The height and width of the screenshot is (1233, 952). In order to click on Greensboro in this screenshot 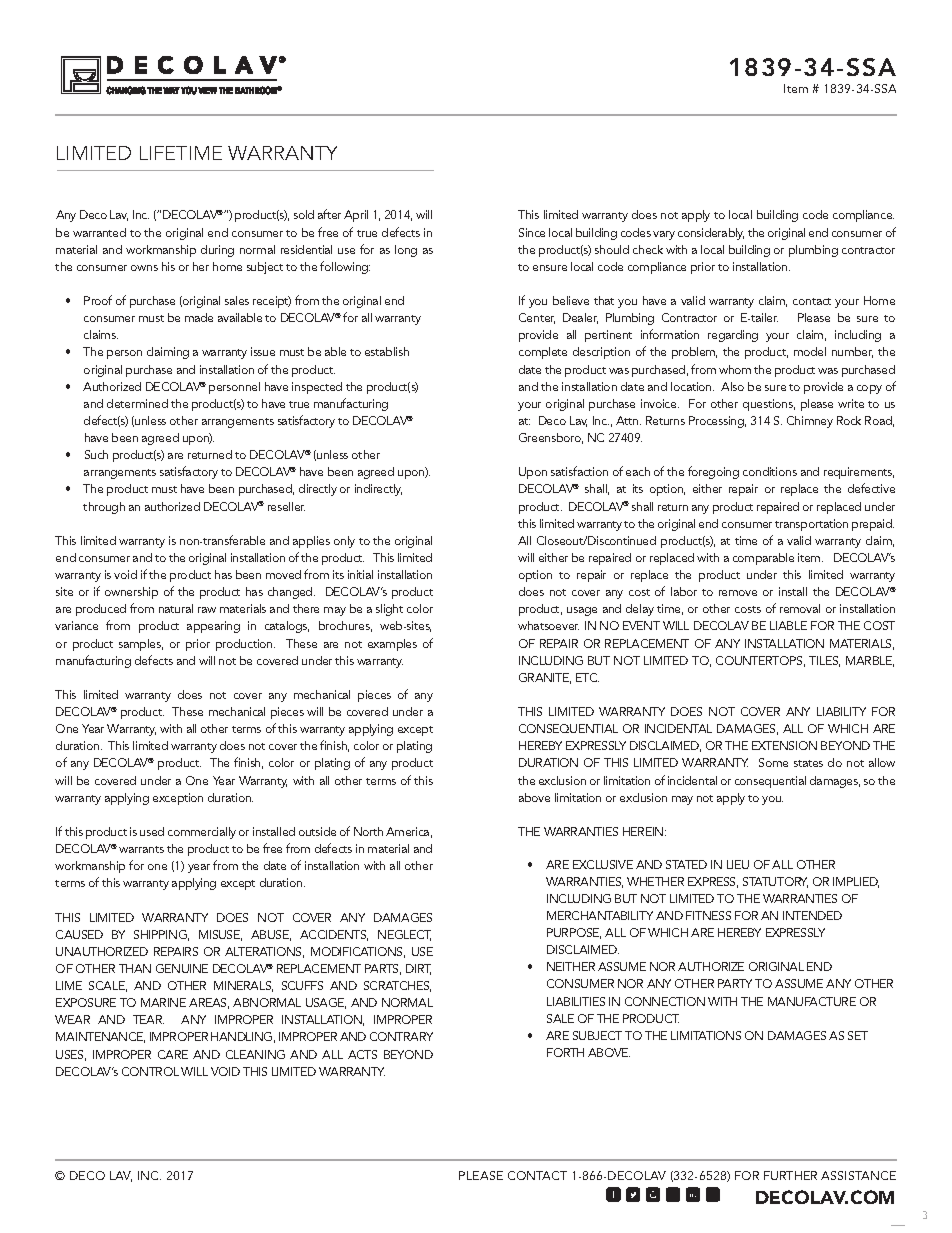, I will do `click(551, 438)`.
